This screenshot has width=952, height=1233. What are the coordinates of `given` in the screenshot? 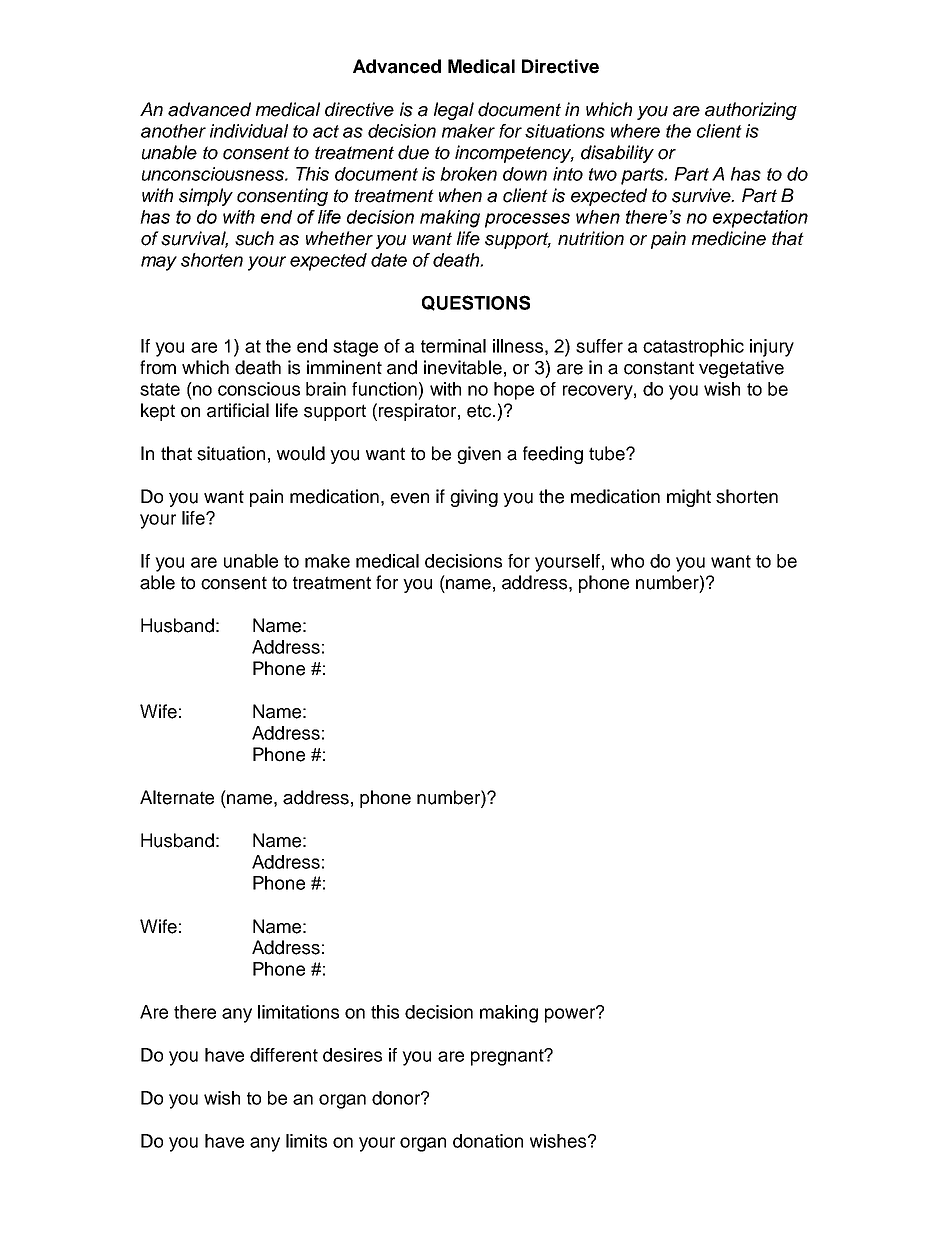 It's located at (479, 455).
